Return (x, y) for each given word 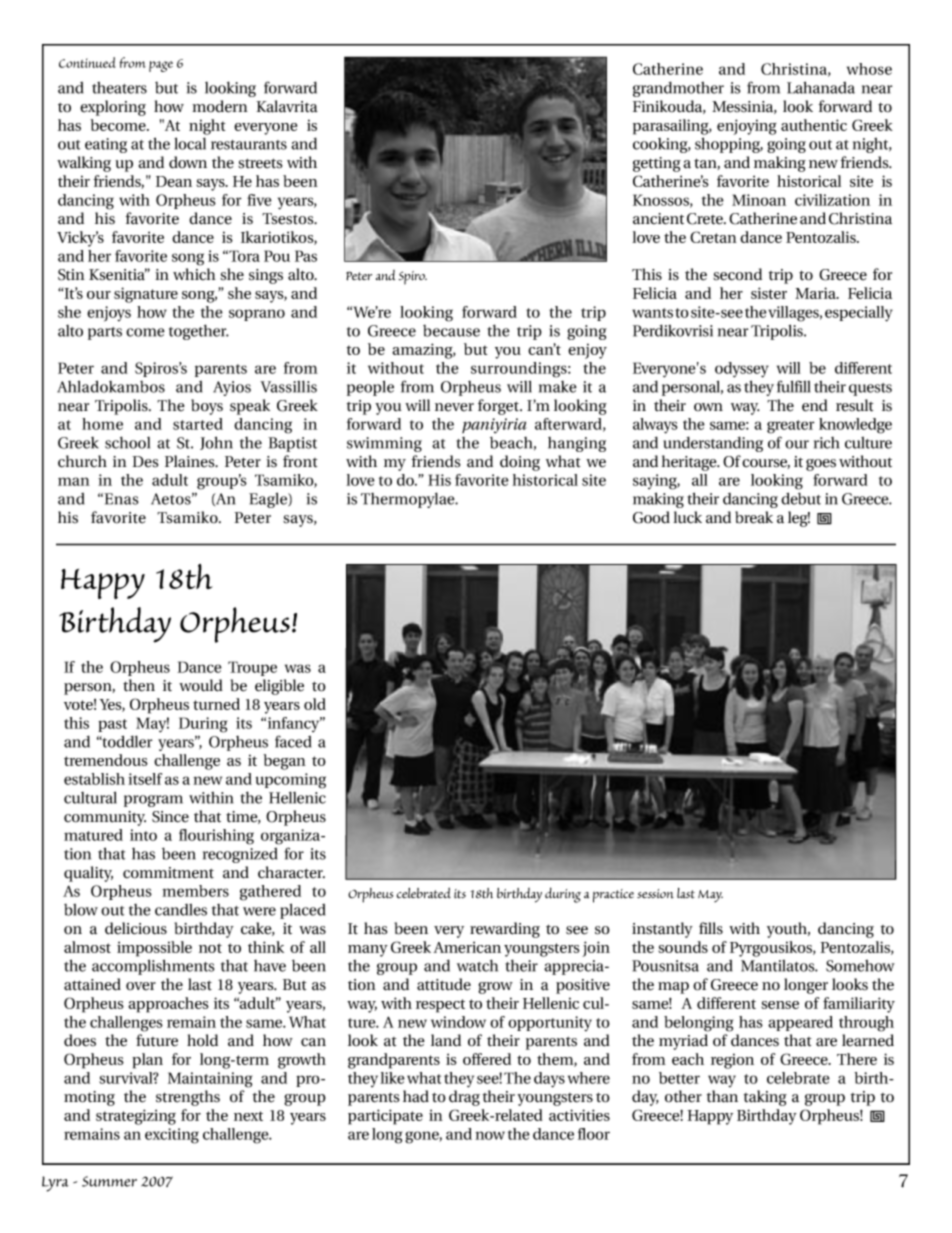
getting (657, 164)
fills (711, 928)
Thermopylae (409, 500)
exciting (172, 1136)
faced (293, 741)
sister (769, 293)
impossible (154, 949)
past (112, 725)
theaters (119, 88)
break (754, 517)
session (655, 893)
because (451, 331)
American (467, 947)
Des (145, 462)
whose (869, 69)
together (199, 332)
